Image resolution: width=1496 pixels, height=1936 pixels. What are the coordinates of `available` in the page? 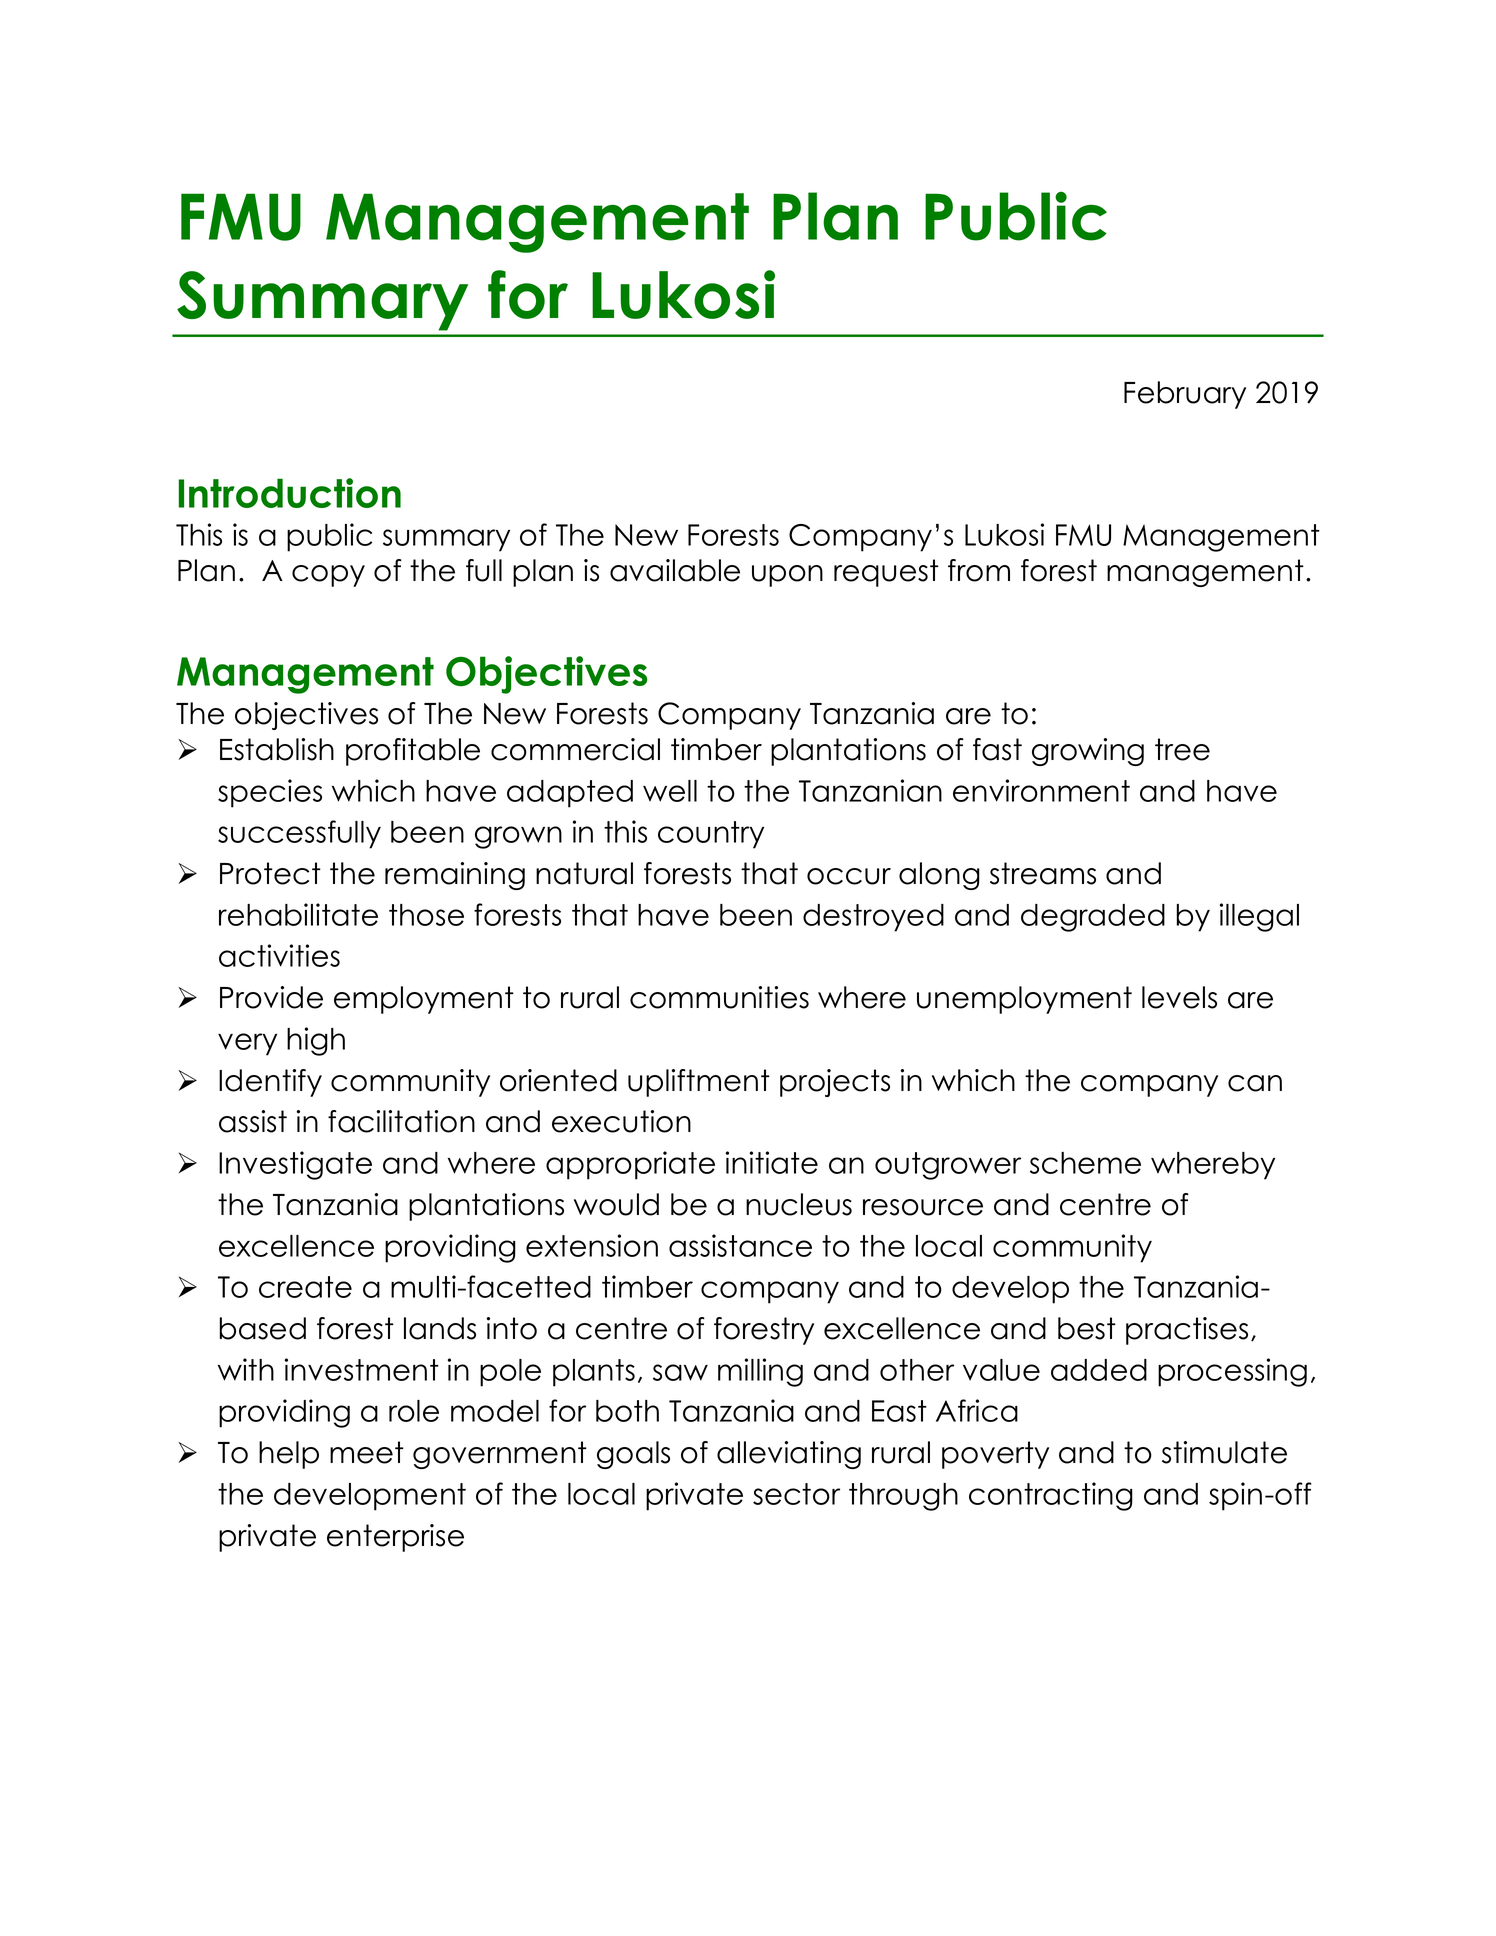 It's located at (675, 570).
